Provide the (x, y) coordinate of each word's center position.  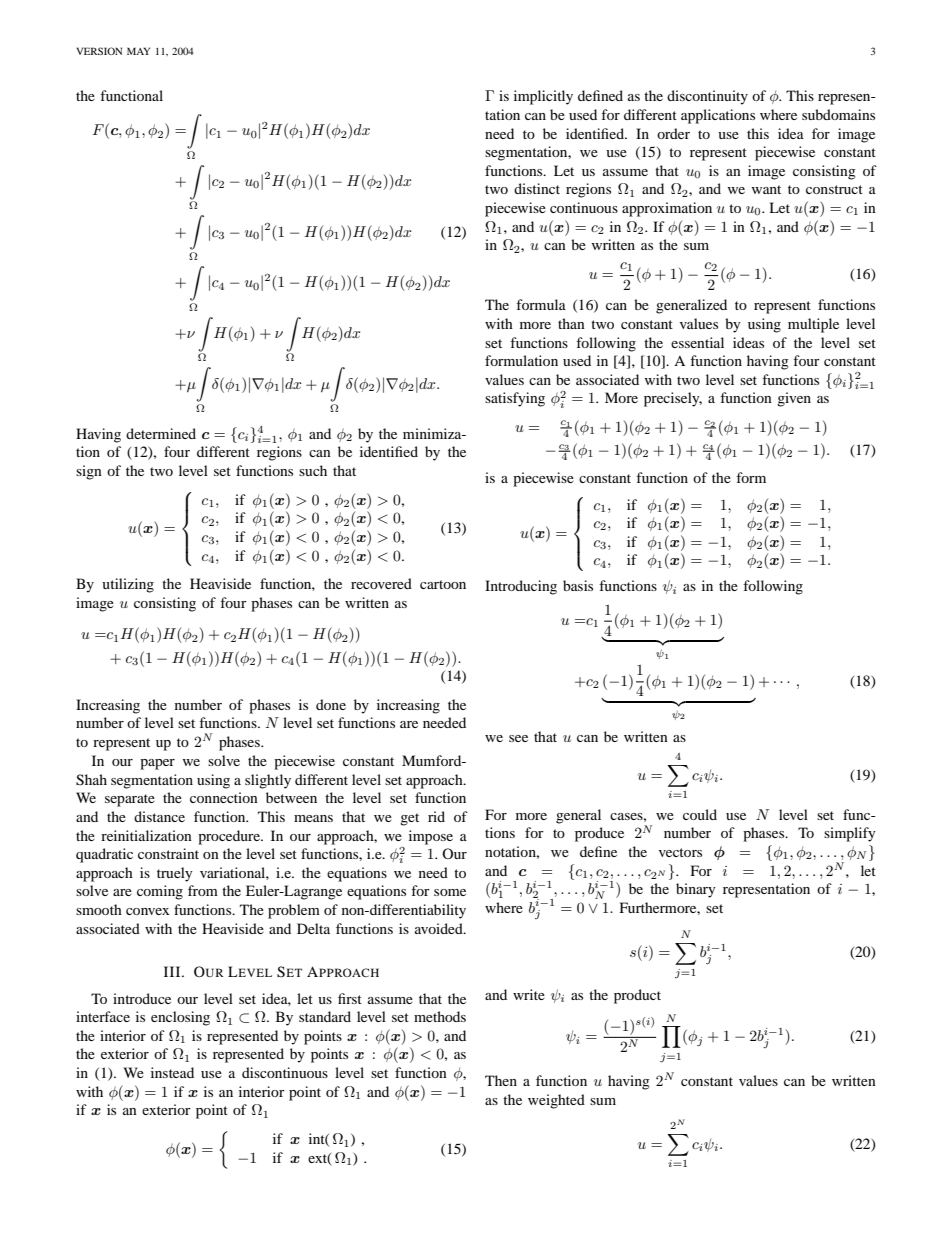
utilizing (128, 585)
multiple (813, 325)
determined (161, 433)
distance (159, 816)
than (571, 323)
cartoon (443, 584)
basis (578, 585)
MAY (138, 51)
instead (172, 1072)
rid (436, 816)
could (700, 814)
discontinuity (707, 97)
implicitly (543, 97)
